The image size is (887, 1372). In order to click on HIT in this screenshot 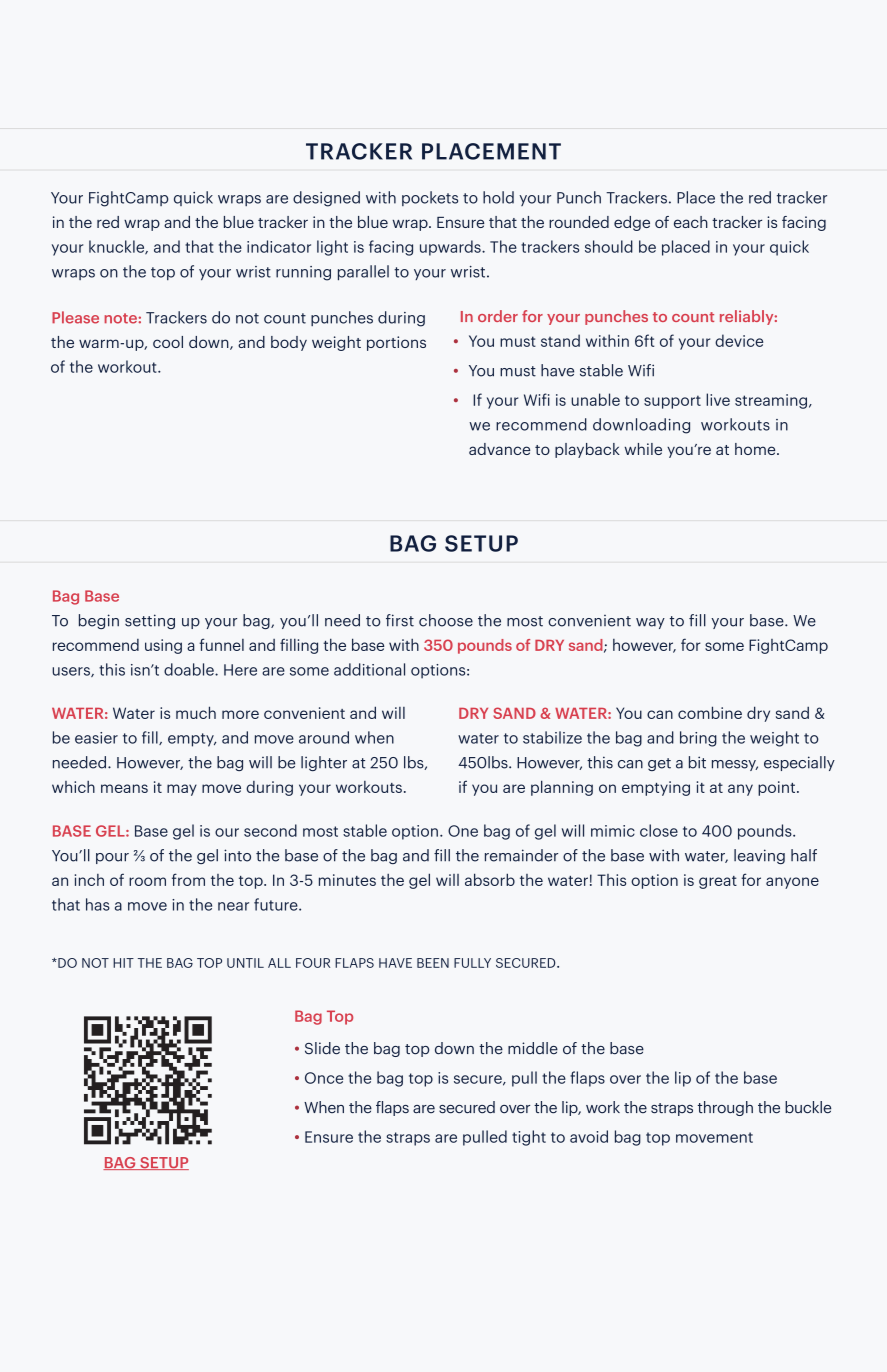, I will do `click(123, 963)`.
